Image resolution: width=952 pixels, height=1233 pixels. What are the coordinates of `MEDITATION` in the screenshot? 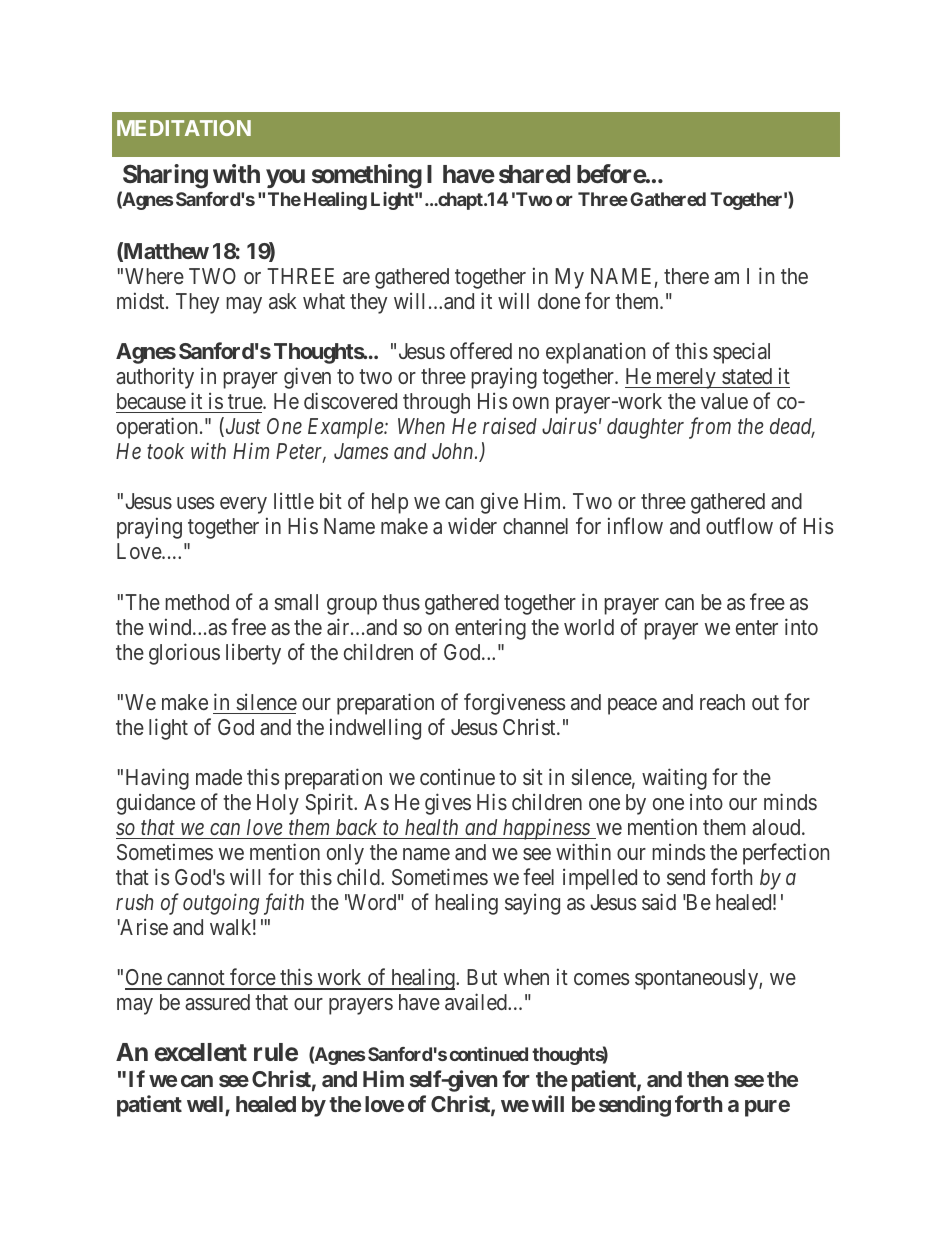 It's located at (184, 128).
